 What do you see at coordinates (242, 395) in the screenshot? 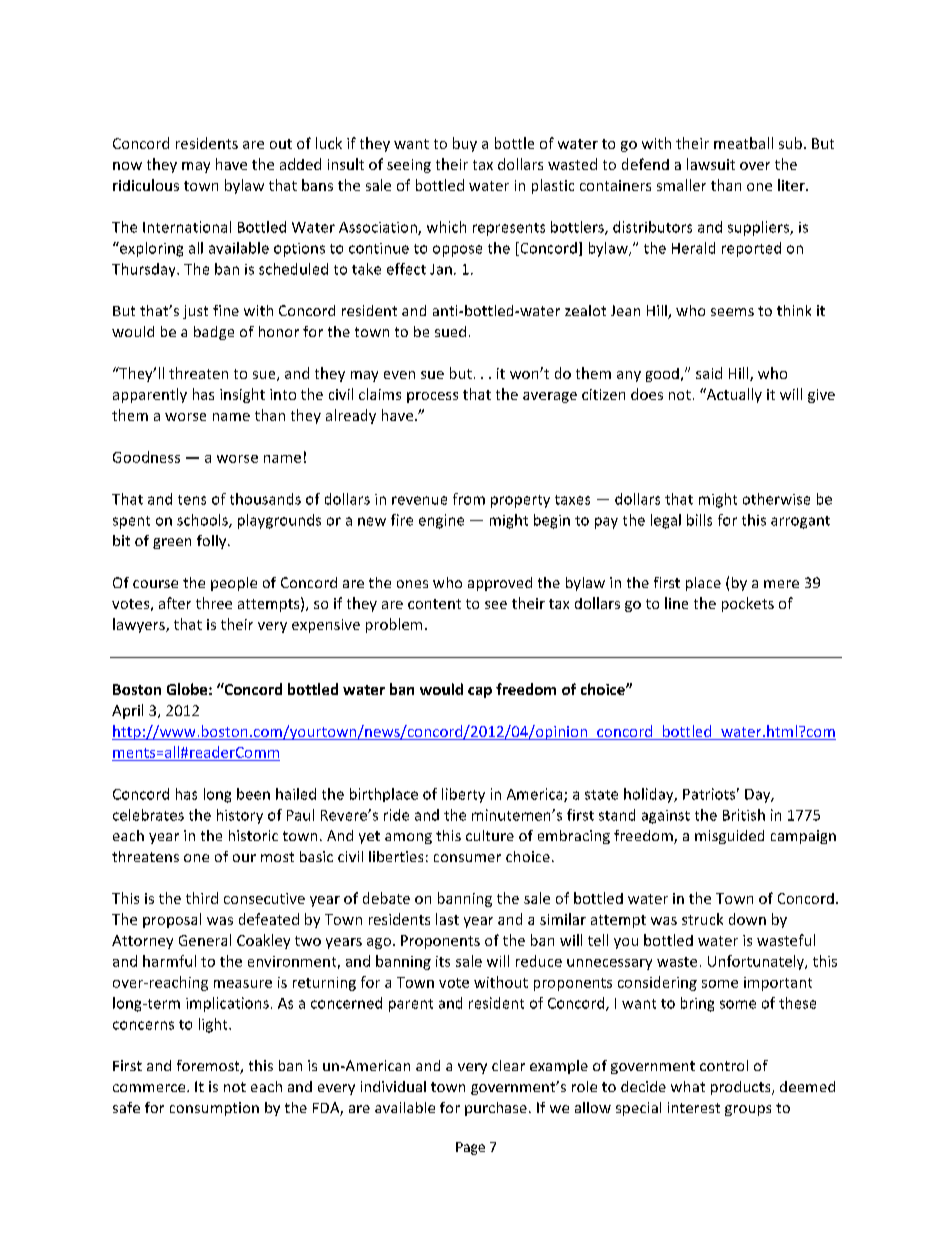
I see `insight` at bounding box center [242, 395].
